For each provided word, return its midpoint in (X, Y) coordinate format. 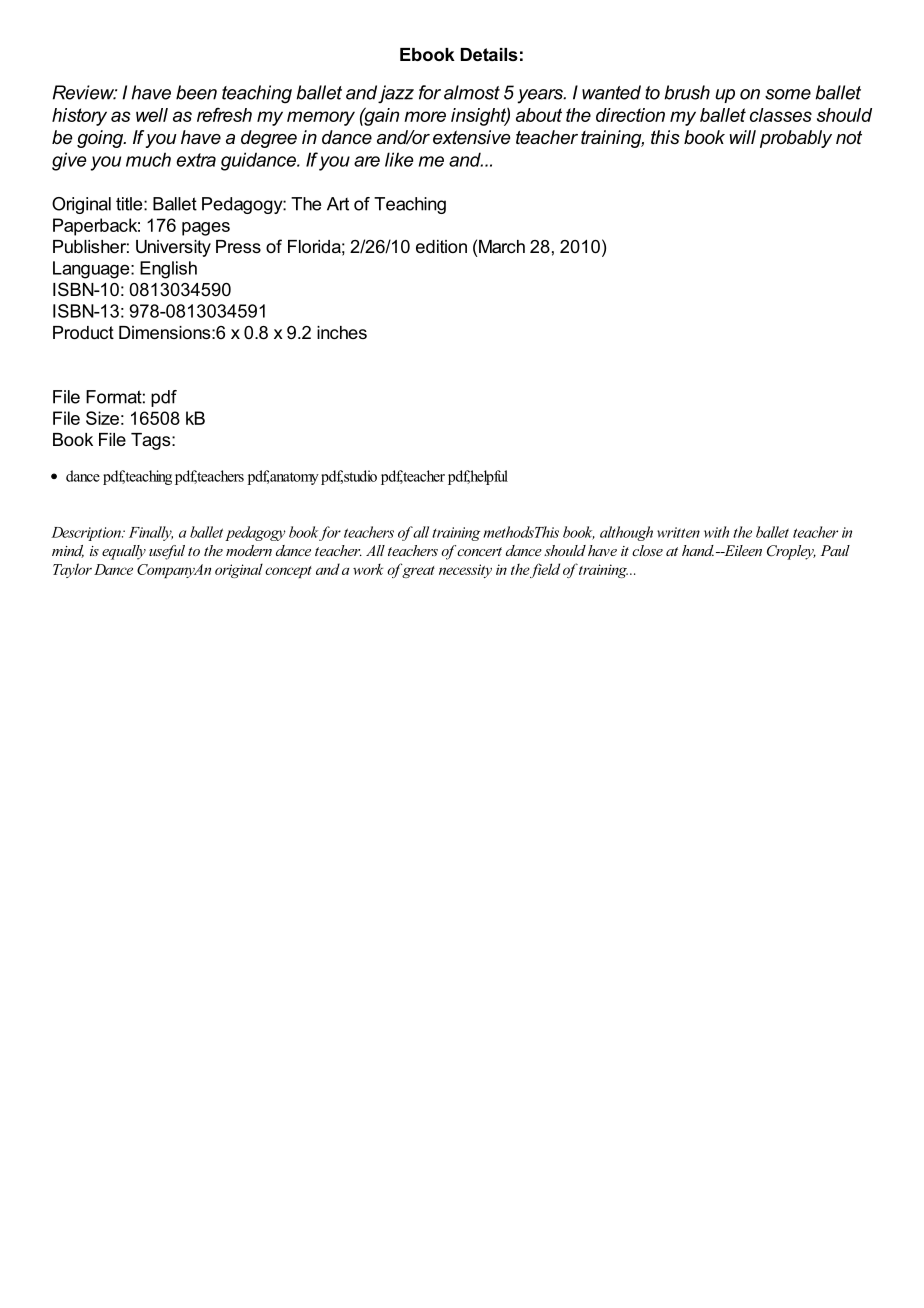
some (788, 94)
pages (206, 229)
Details (489, 54)
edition (441, 246)
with (716, 532)
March (502, 246)
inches (342, 332)
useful (167, 552)
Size (102, 418)
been (196, 92)
